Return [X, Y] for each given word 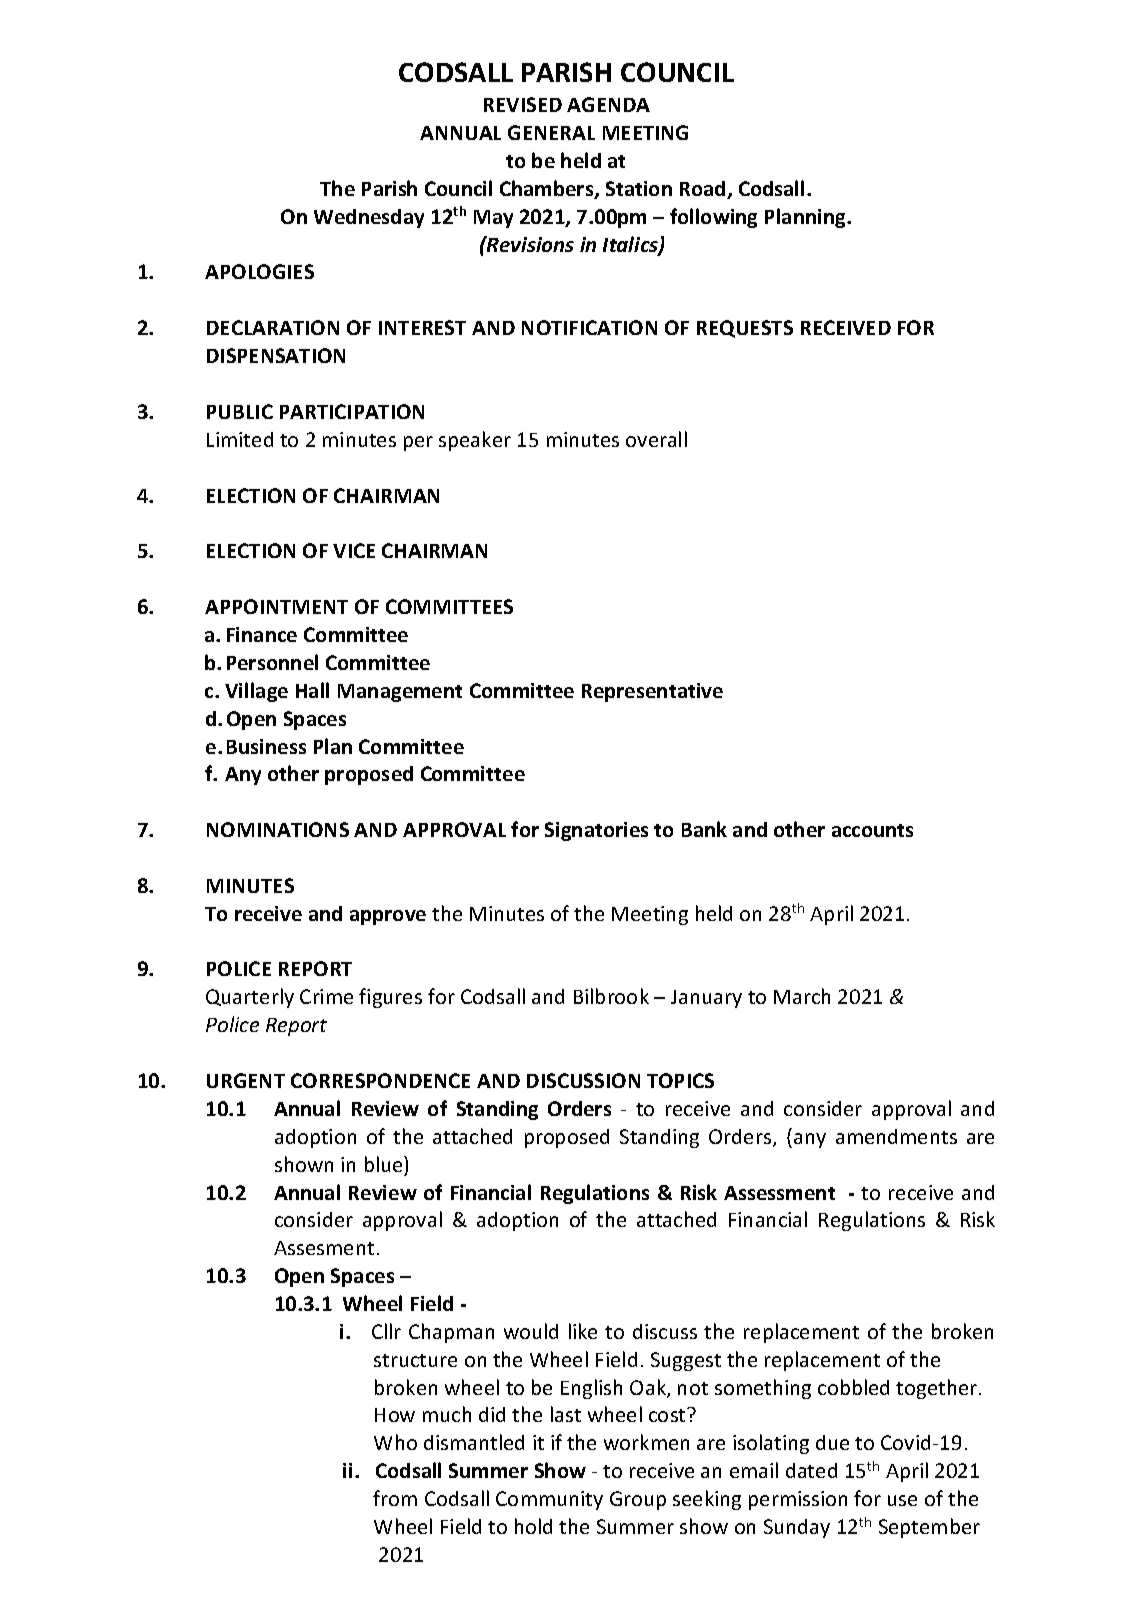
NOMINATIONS [278, 829]
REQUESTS [745, 329]
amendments [896, 1136]
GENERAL [551, 132]
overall [656, 439]
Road [704, 190]
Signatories [596, 831]
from [395, 1498]
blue [385, 1164]
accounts [872, 830]
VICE [354, 550]
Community [549, 1500]
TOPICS [680, 1080]
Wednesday [369, 218]
